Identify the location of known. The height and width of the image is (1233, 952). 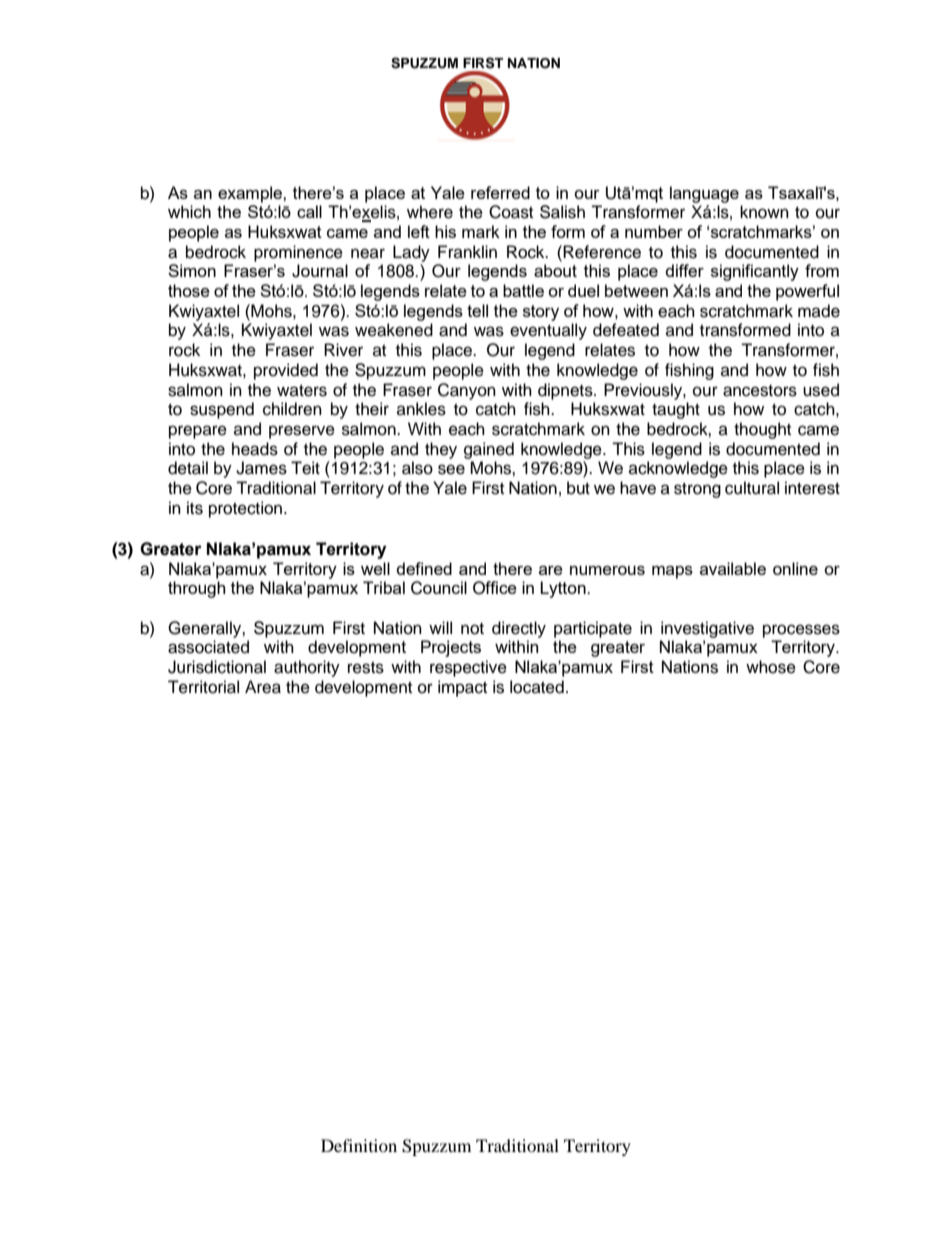
(764, 212).
